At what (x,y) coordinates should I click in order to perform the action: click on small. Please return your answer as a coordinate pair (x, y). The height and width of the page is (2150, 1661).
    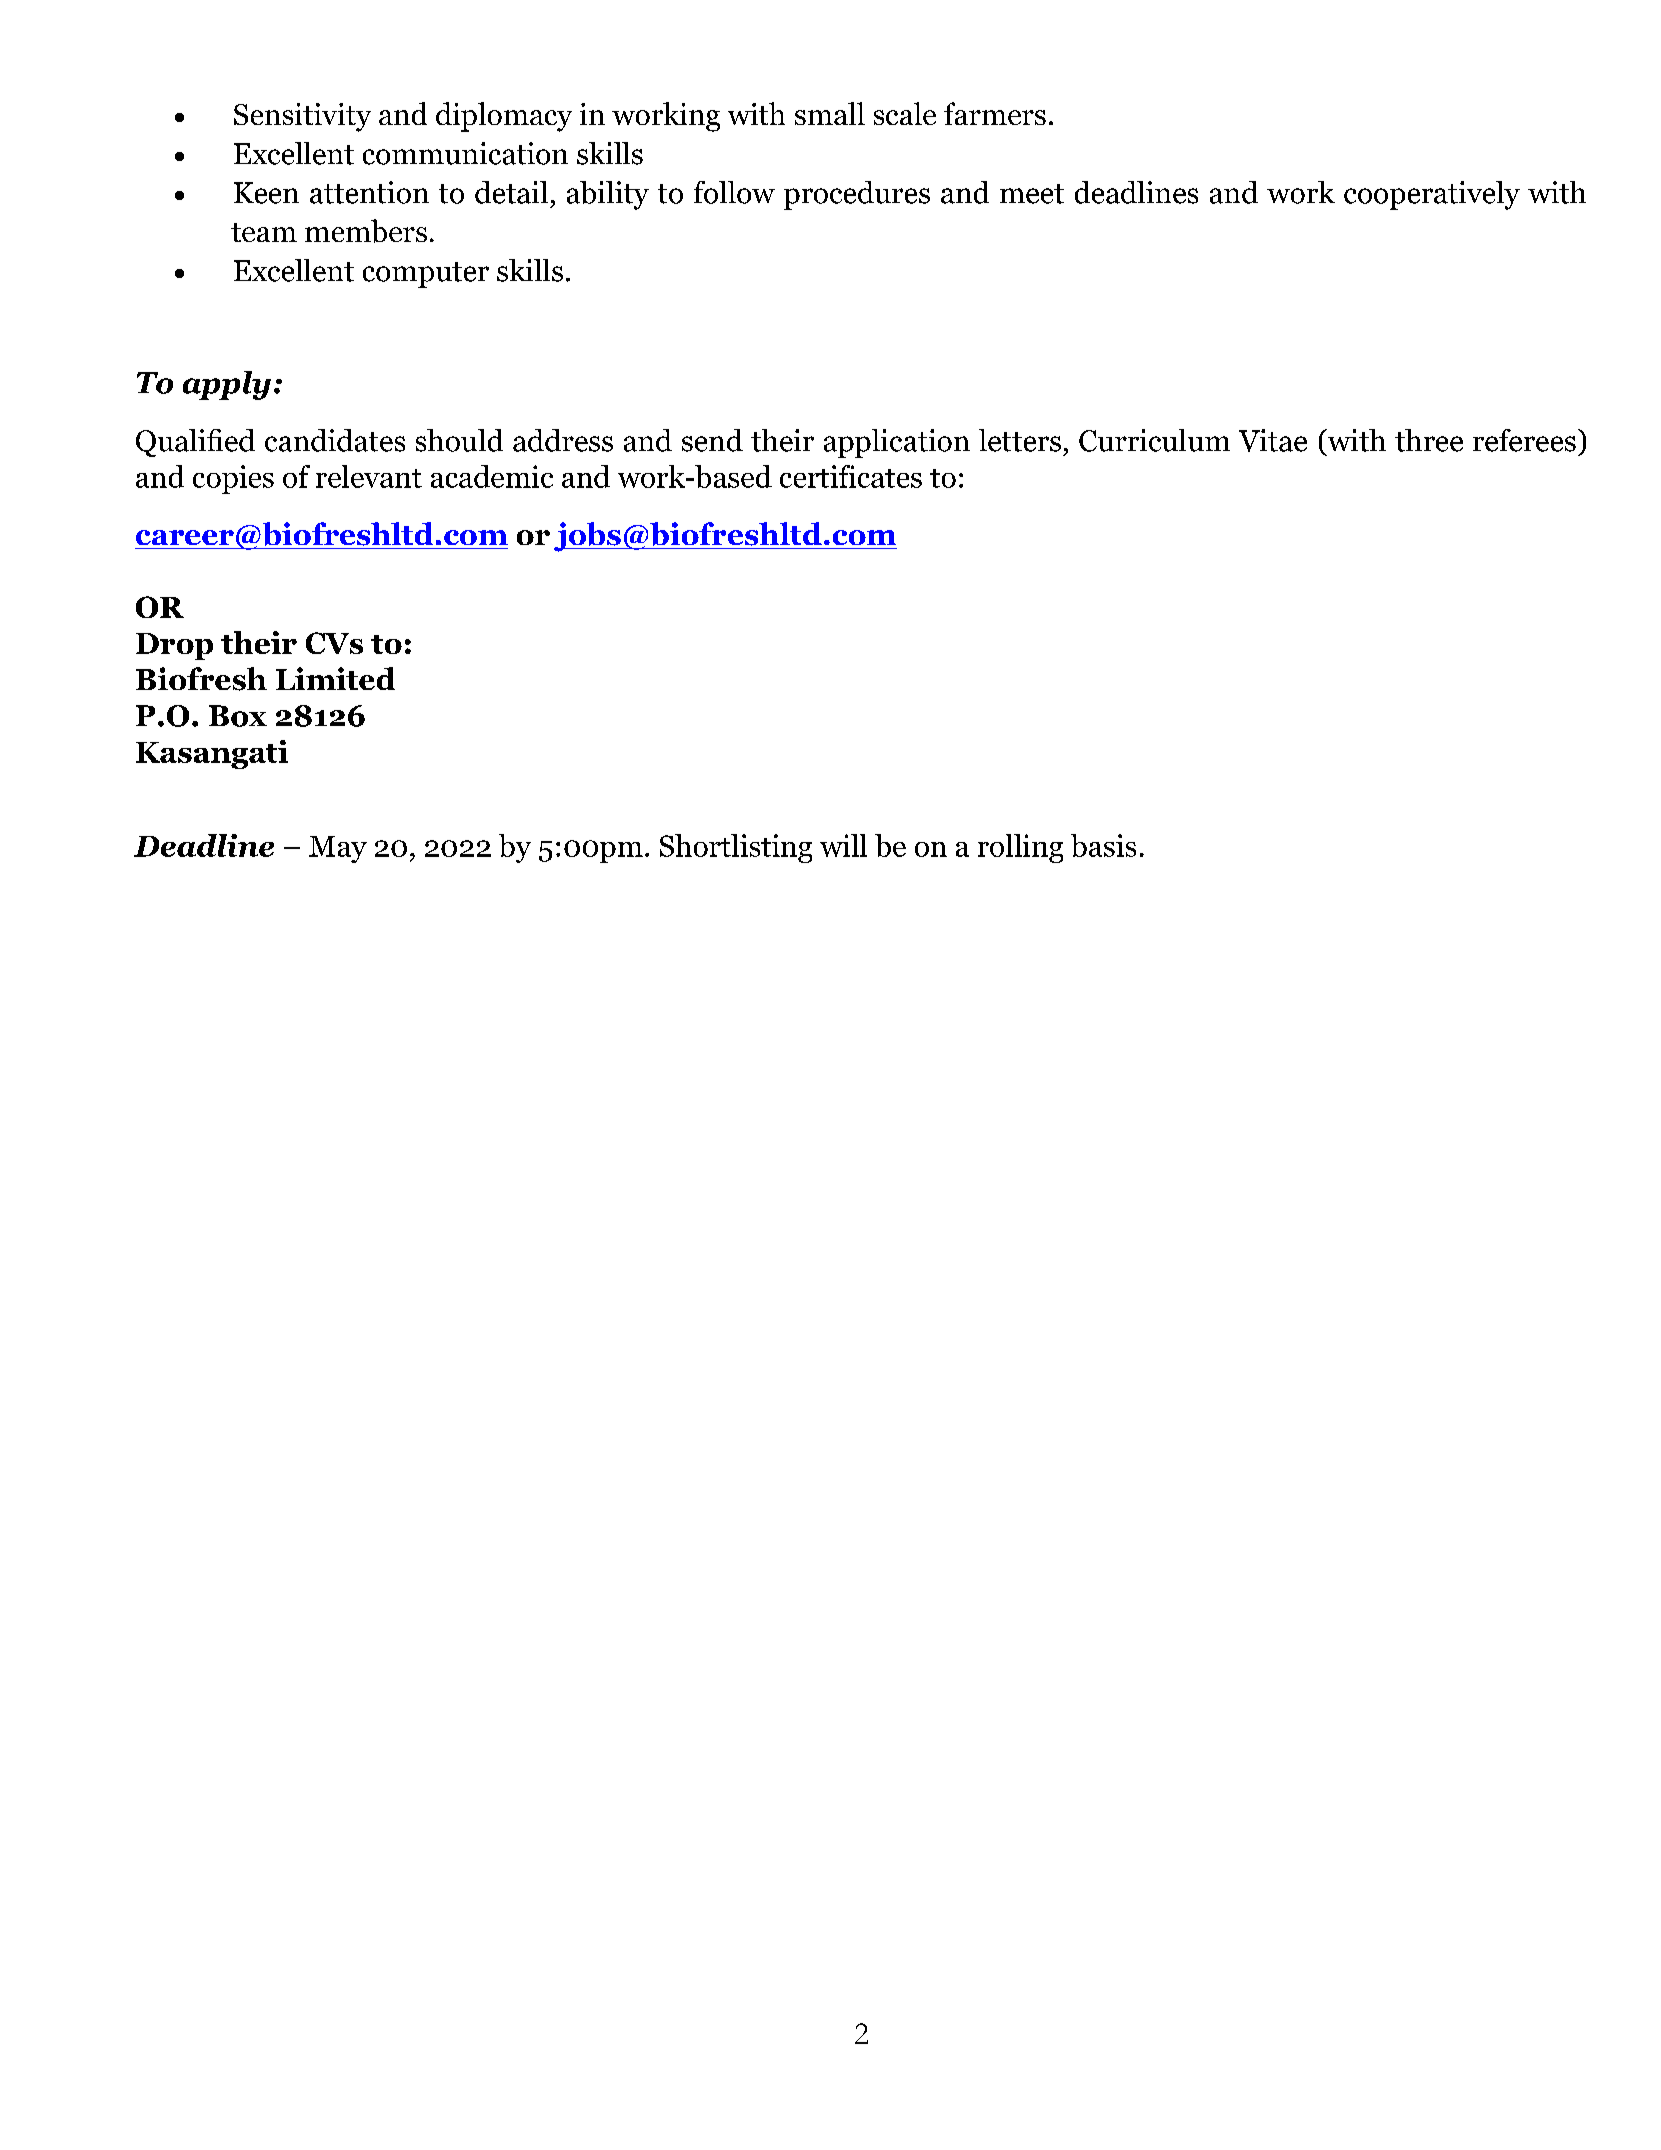
    Looking at the image, I should click on (830, 113).
